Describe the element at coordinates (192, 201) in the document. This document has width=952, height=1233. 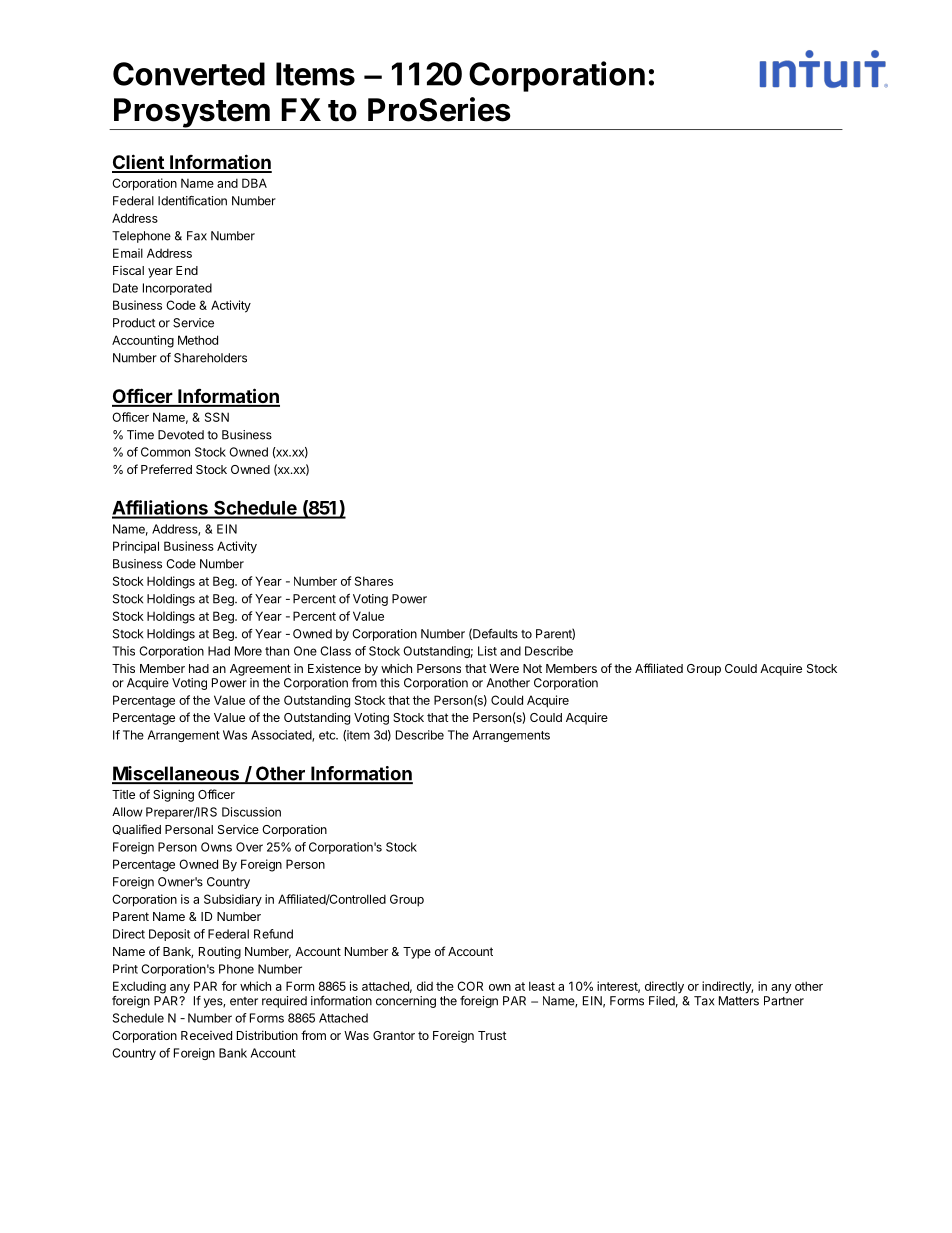
I see `Identification` at that location.
